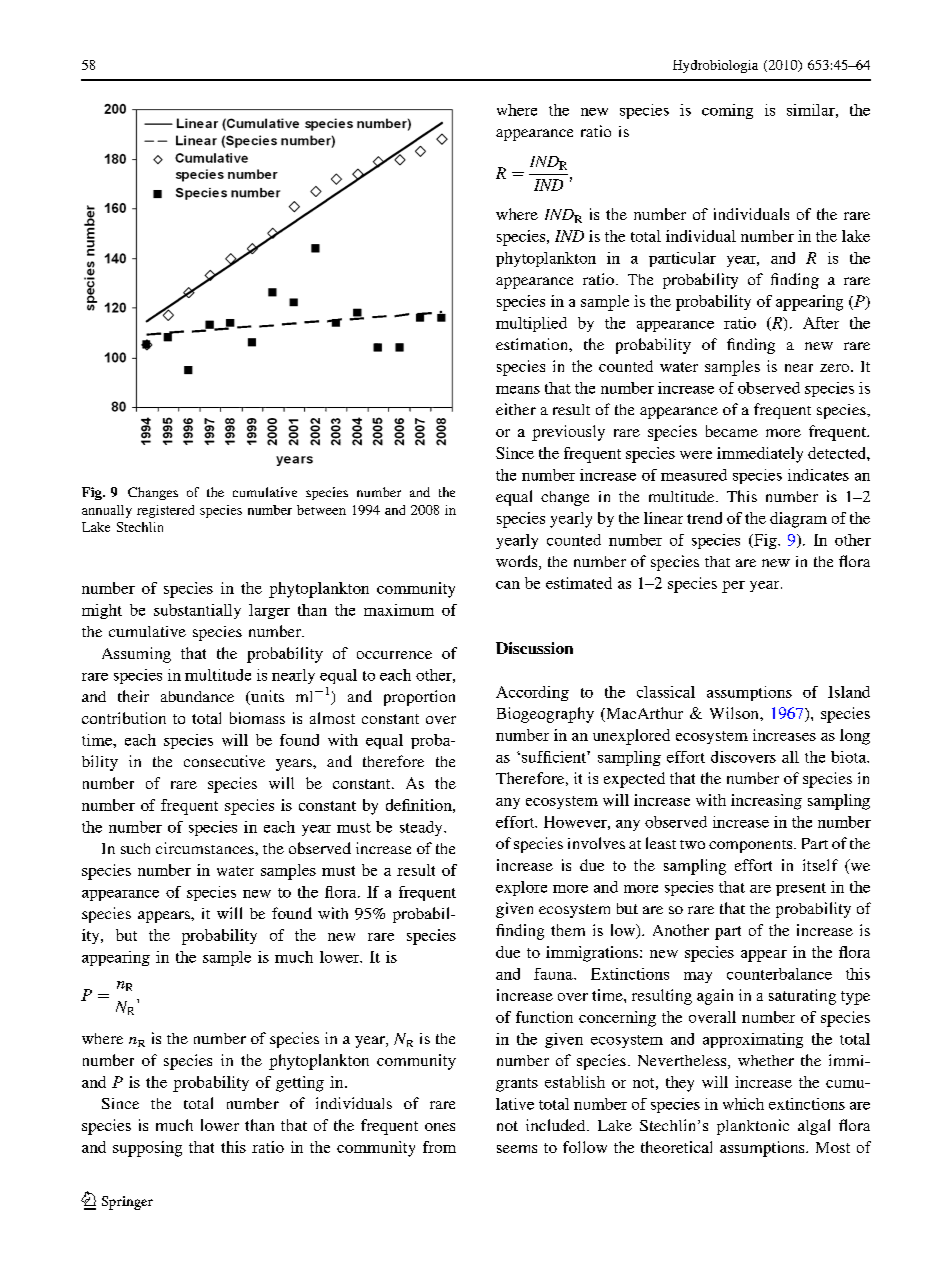 Image resolution: width=952 pixels, height=1284 pixels. Describe the element at coordinates (206, 848) in the document. I see `circumstances` at that location.
